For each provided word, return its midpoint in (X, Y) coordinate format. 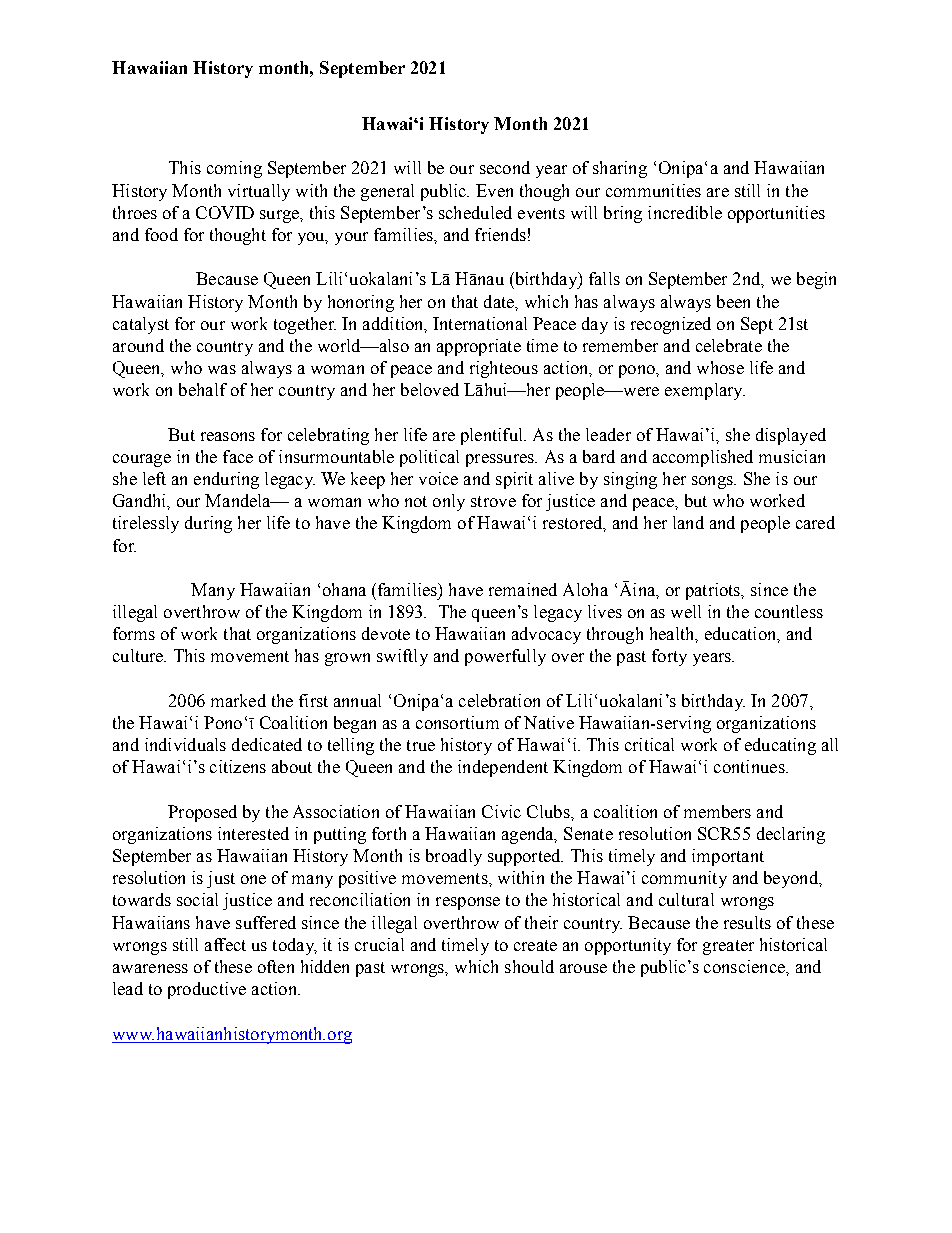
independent (503, 768)
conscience (745, 966)
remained (523, 589)
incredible (685, 212)
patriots (714, 591)
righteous (504, 369)
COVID (225, 212)
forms (134, 633)
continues (750, 766)
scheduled (475, 212)
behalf (203, 389)
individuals (185, 744)
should (529, 966)
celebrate (729, 345)
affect (225, 944)
